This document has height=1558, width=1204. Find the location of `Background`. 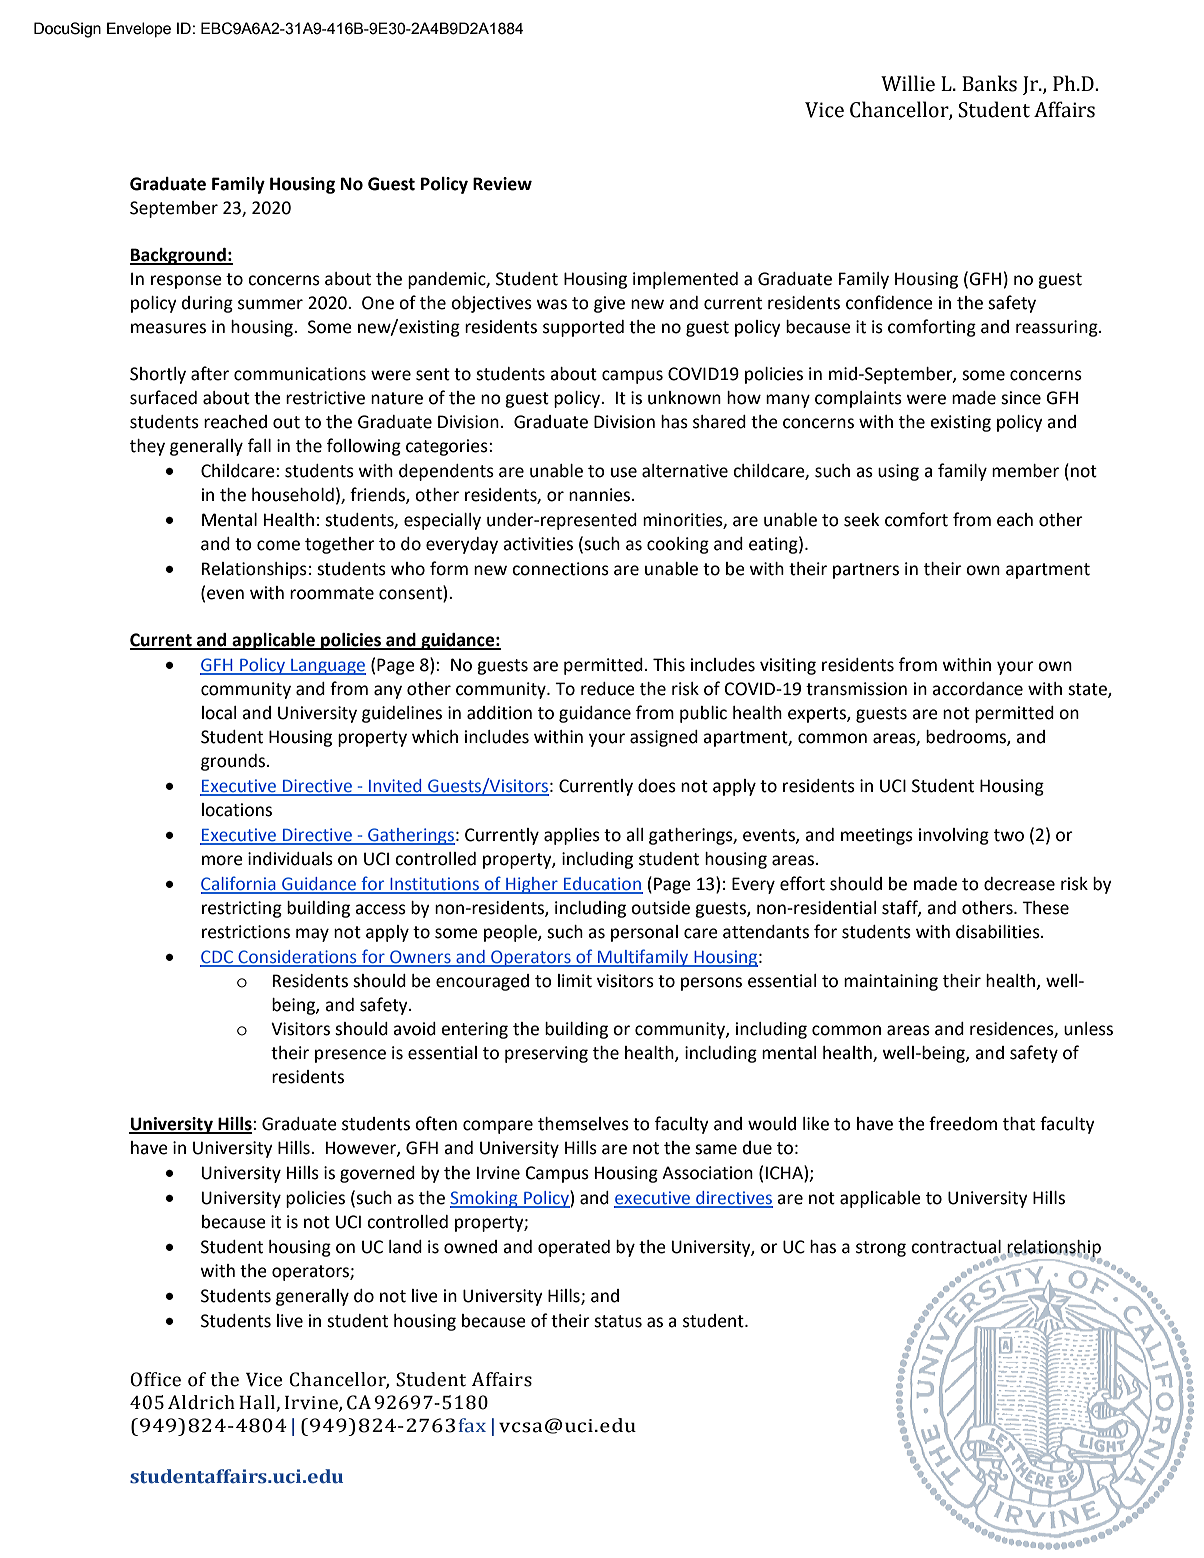

Background is located at coordinates (179, 256).
